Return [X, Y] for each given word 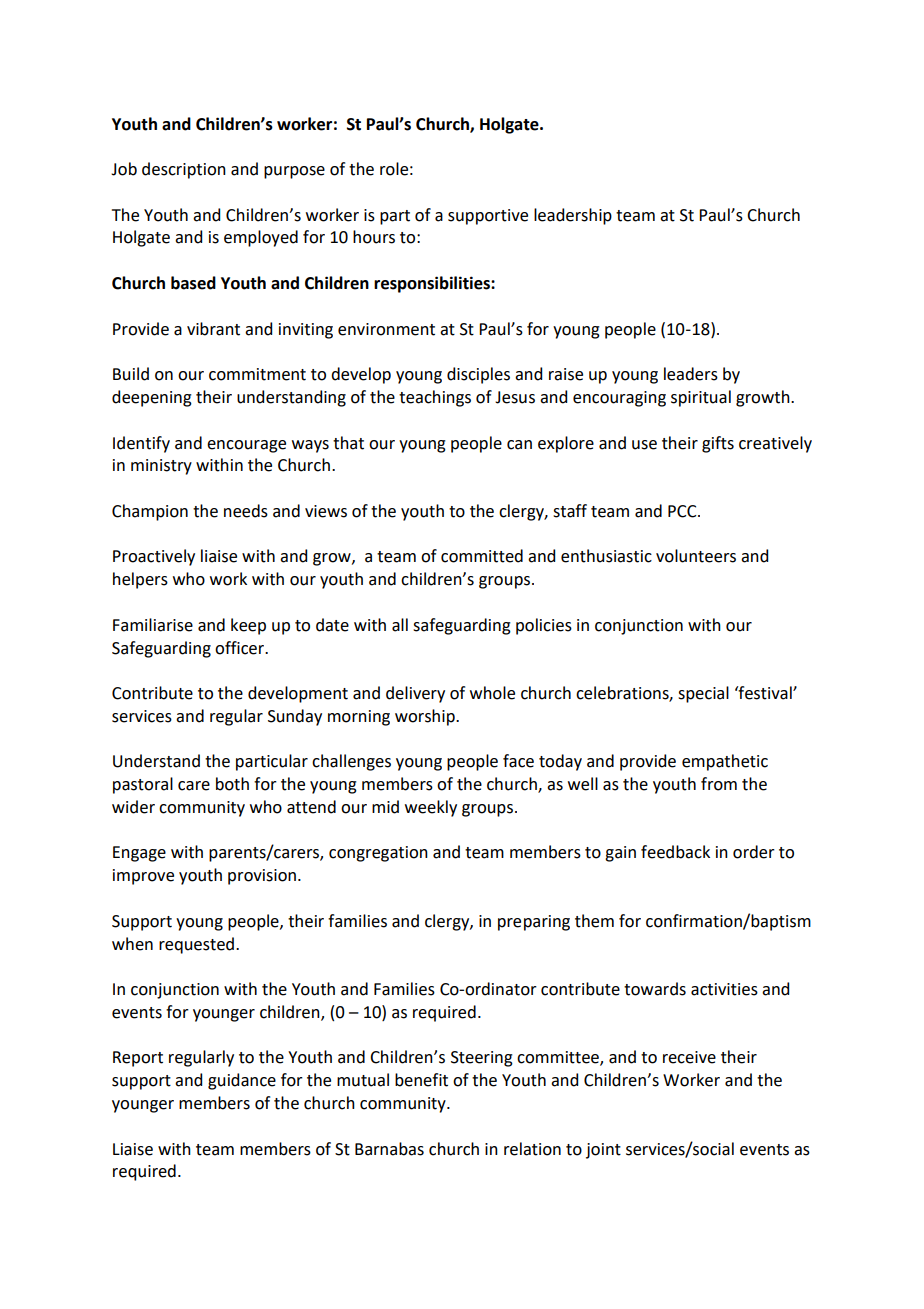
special [703, 694]
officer [240, 648]
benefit [421, 1080]
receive [689, 1057]
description [184, 170]
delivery [415, 694]
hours [374, 237]
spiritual [701, 398]
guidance [242, 1081]
